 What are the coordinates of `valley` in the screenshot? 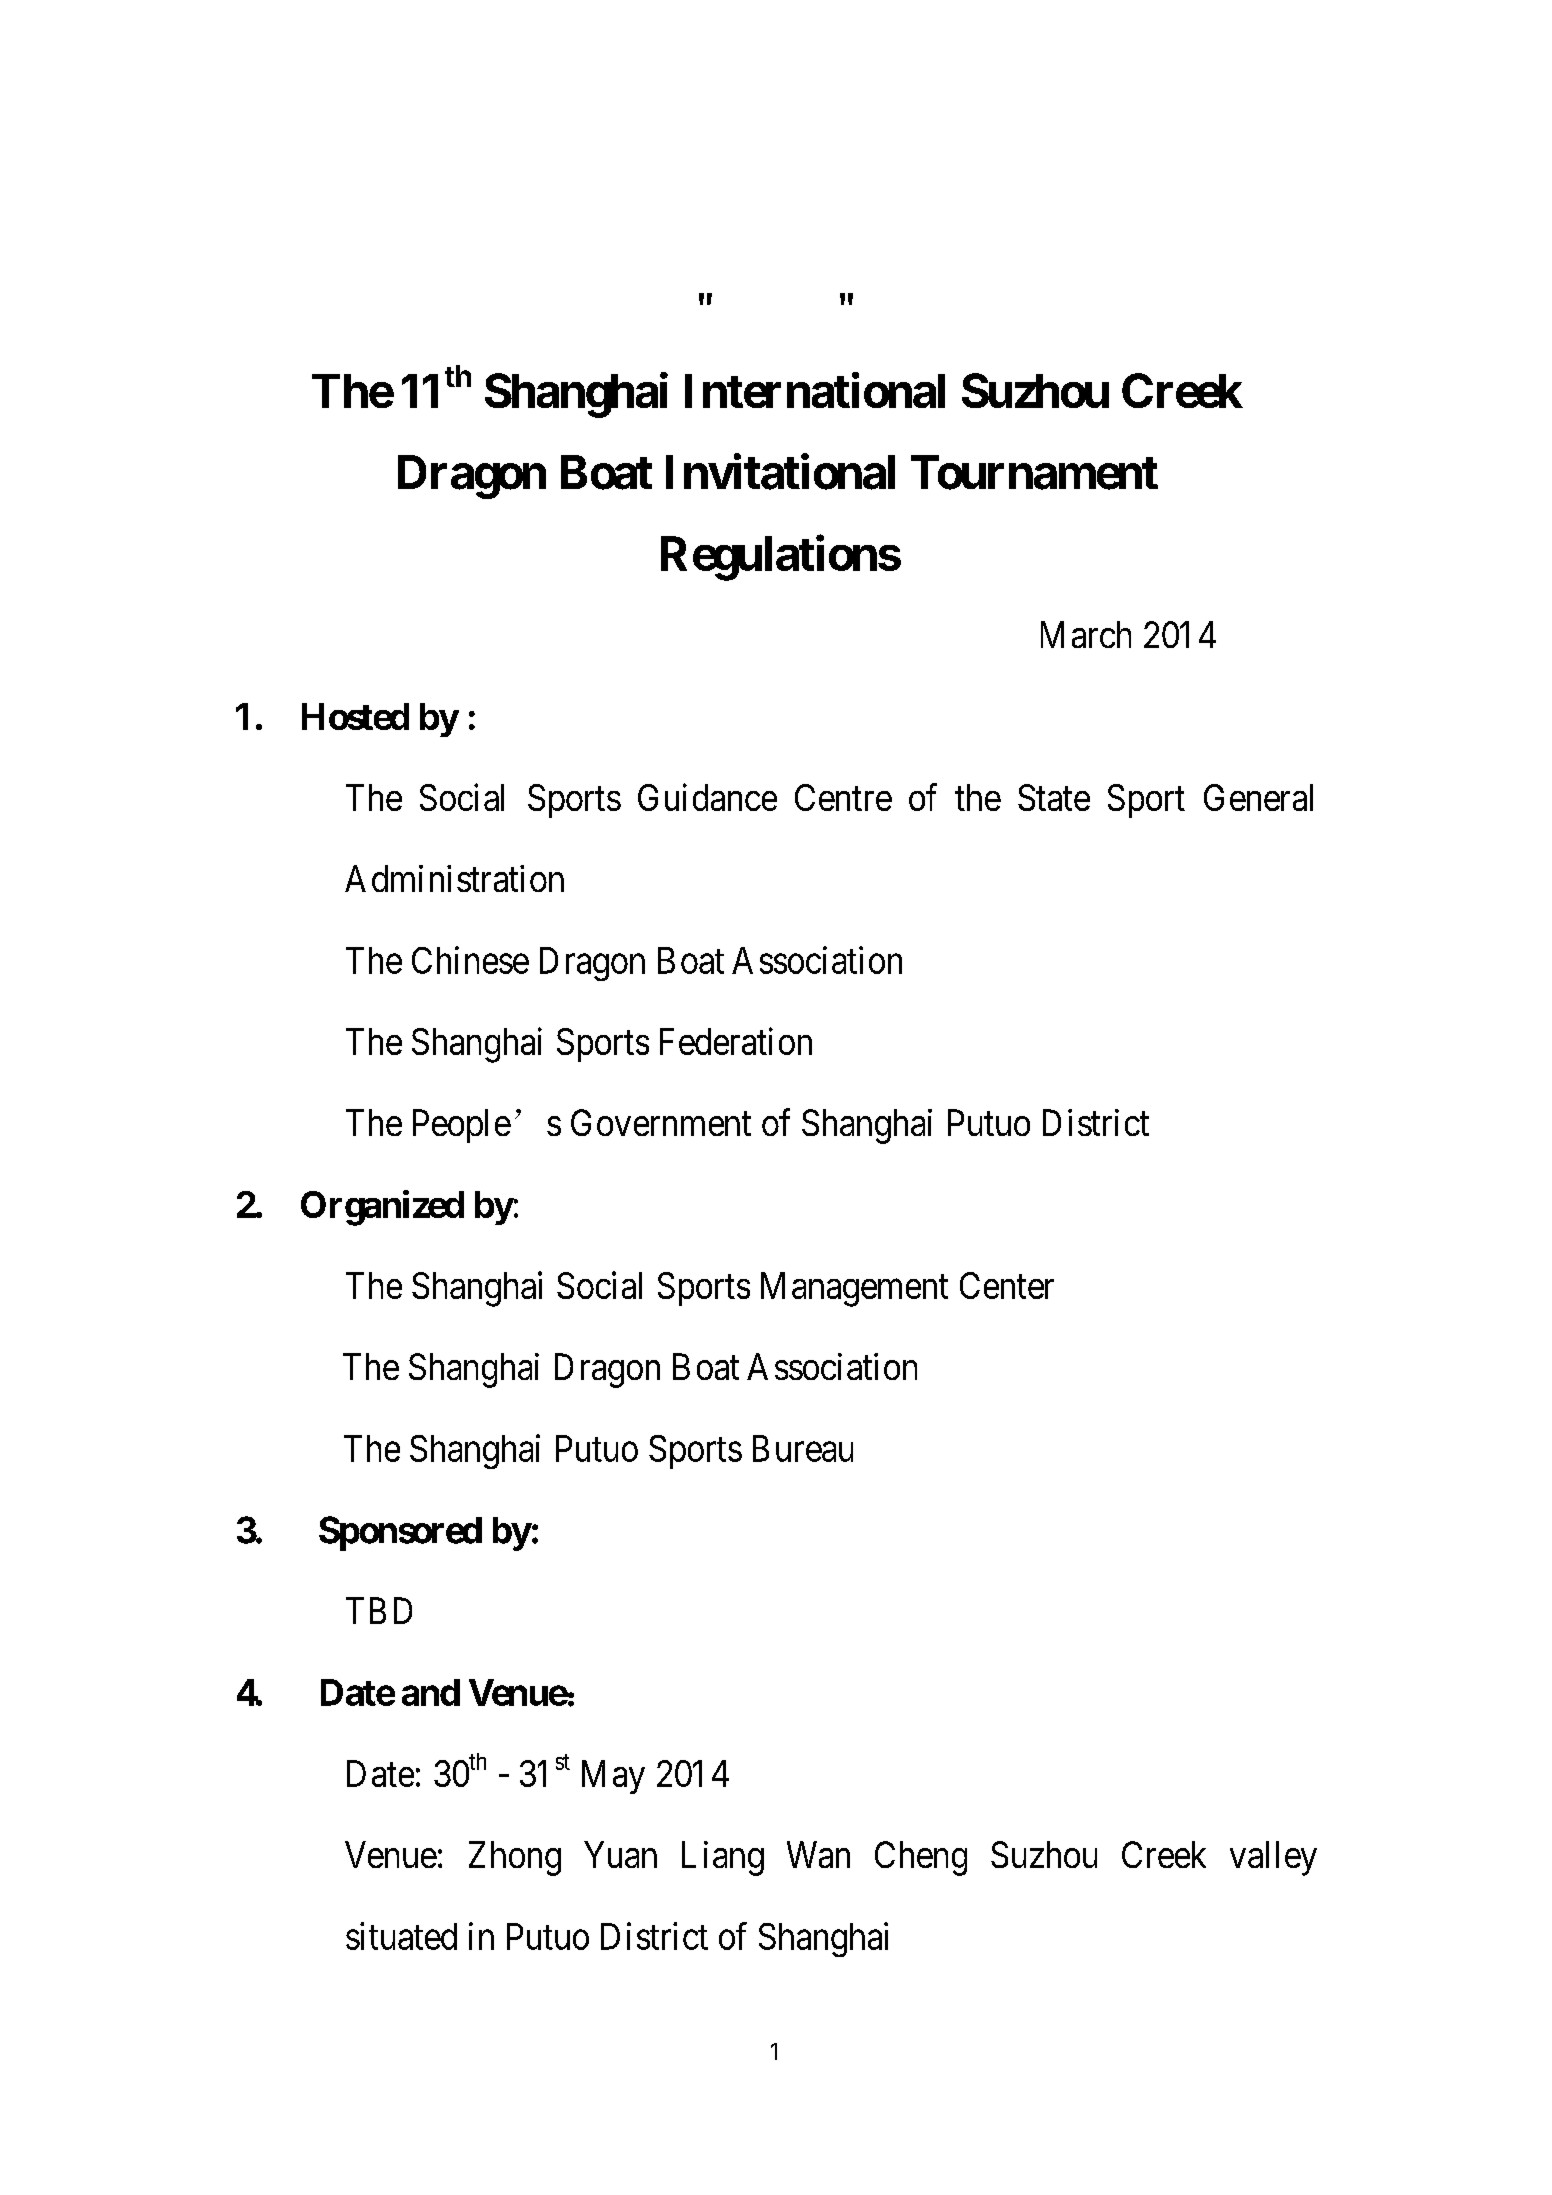 It's located at (1273, 1858).
